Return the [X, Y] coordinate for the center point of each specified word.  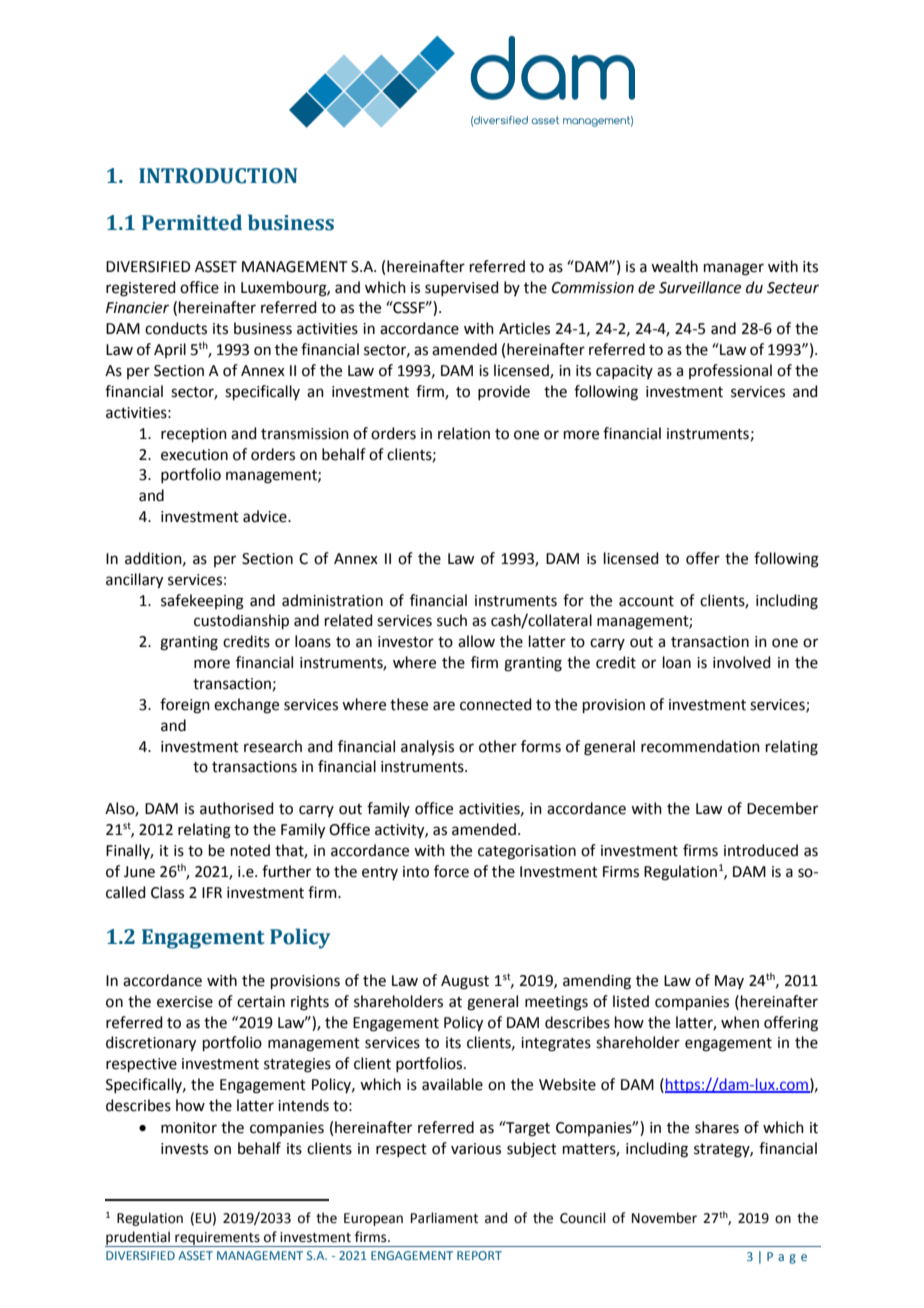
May [729, 982]
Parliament [444, 1218]
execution [194, 455]
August [465, 982]
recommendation [700, 746]
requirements [217, 1239]
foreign [185, 706]
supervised [462, 288]
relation [464, 433]
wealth [674, 266]
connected [496, 704]
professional [730, 371]
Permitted [192, 222]
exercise [185, 1002]
